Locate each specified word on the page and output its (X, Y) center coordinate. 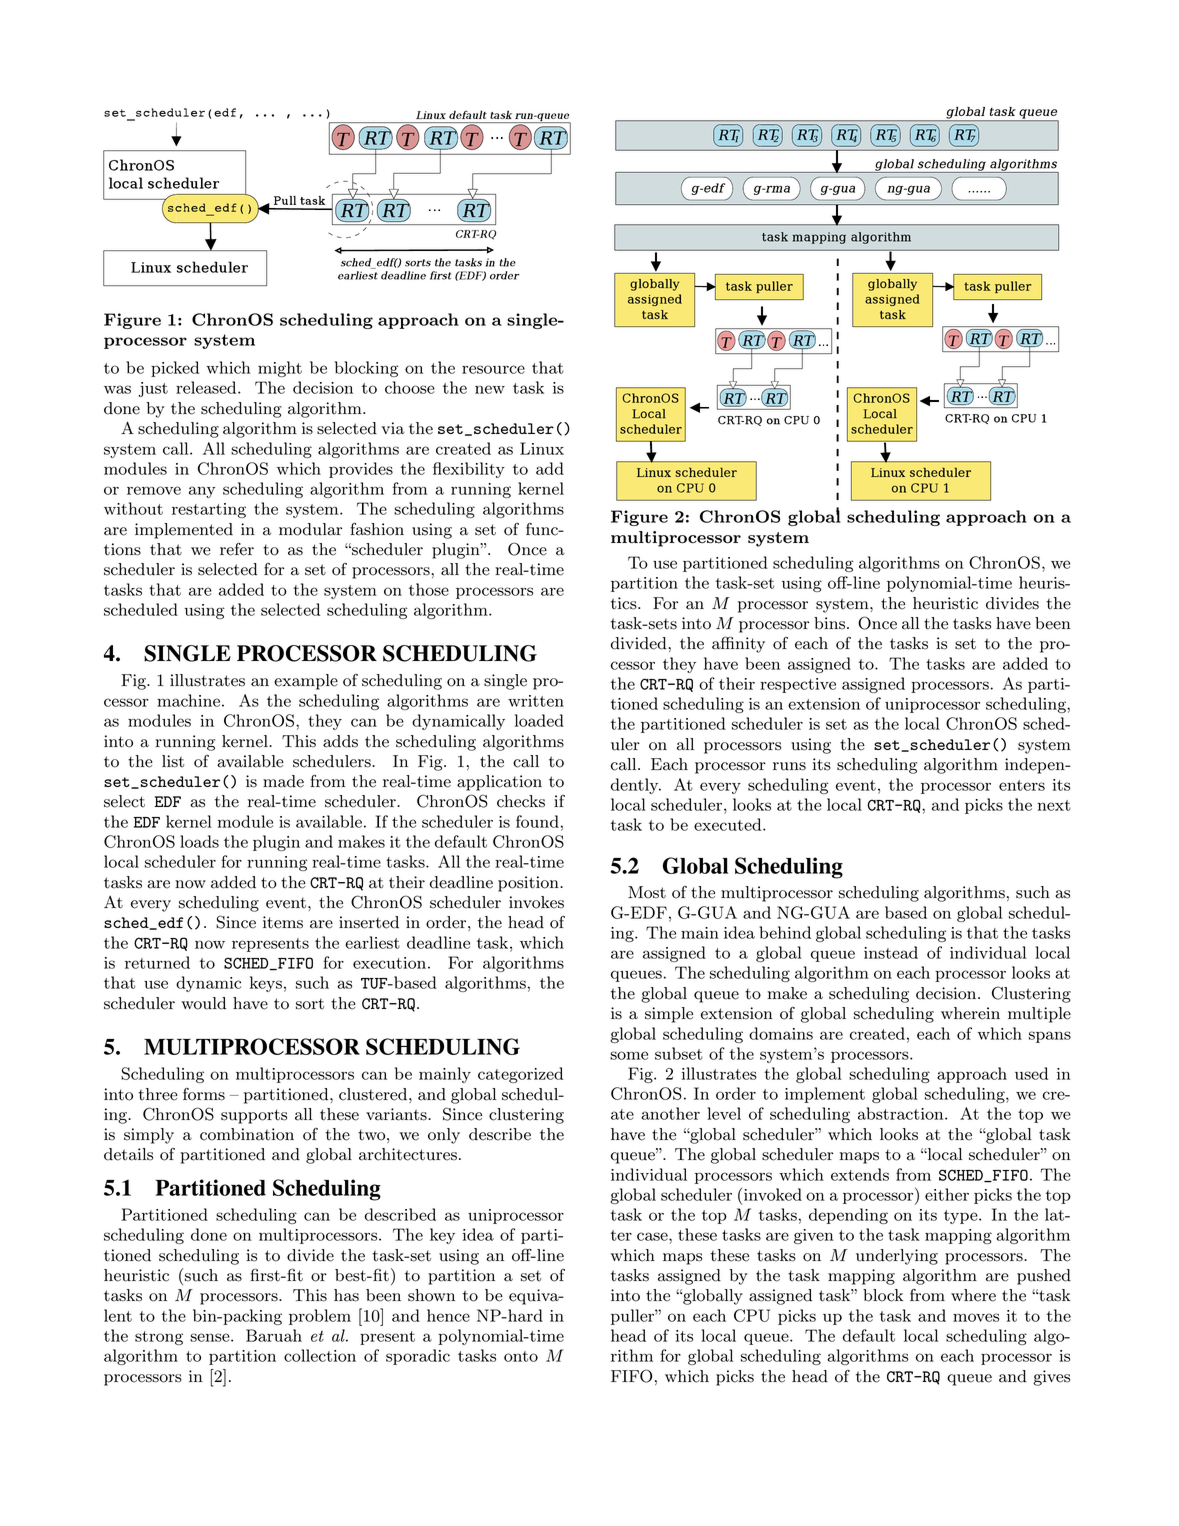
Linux (542, 448)
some (629, 1055)
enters (1022, 785)
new (490, 389)
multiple (1039, 1015)
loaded (539, 720)
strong (159, 1338)
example (306, 682)
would (203, 1003)
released (207, 387)
